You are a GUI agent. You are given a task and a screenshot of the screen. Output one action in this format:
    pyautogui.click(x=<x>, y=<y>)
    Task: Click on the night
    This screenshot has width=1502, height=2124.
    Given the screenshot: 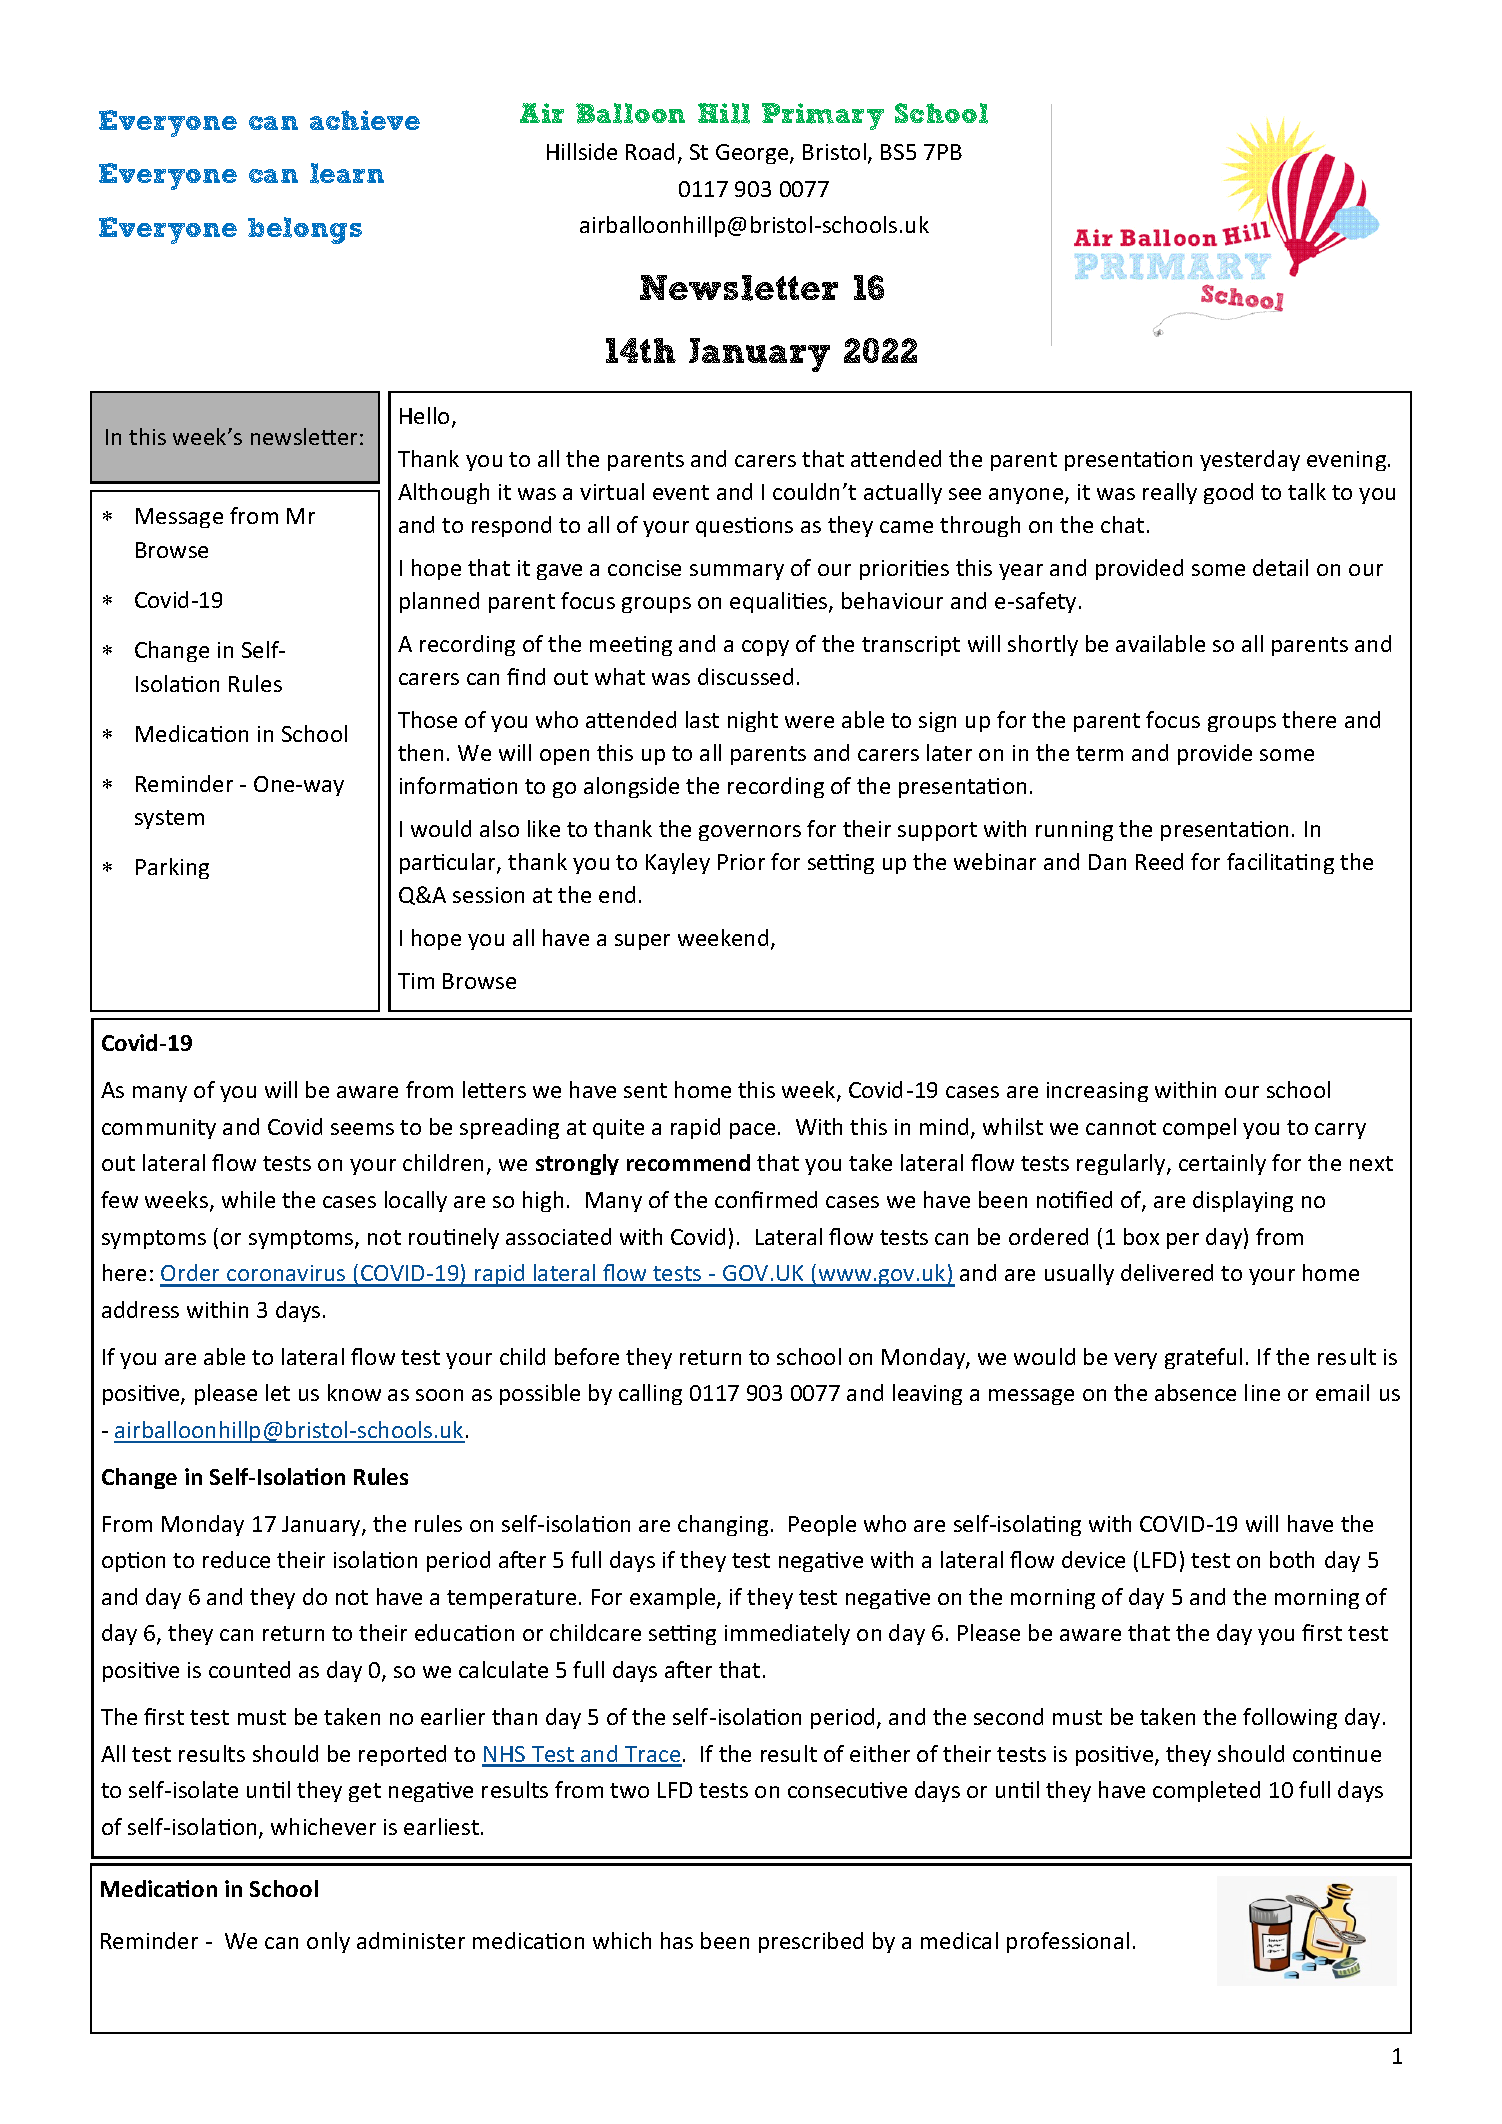 What is the action you would take?
    pyautogui.click(x=753, y=721)
